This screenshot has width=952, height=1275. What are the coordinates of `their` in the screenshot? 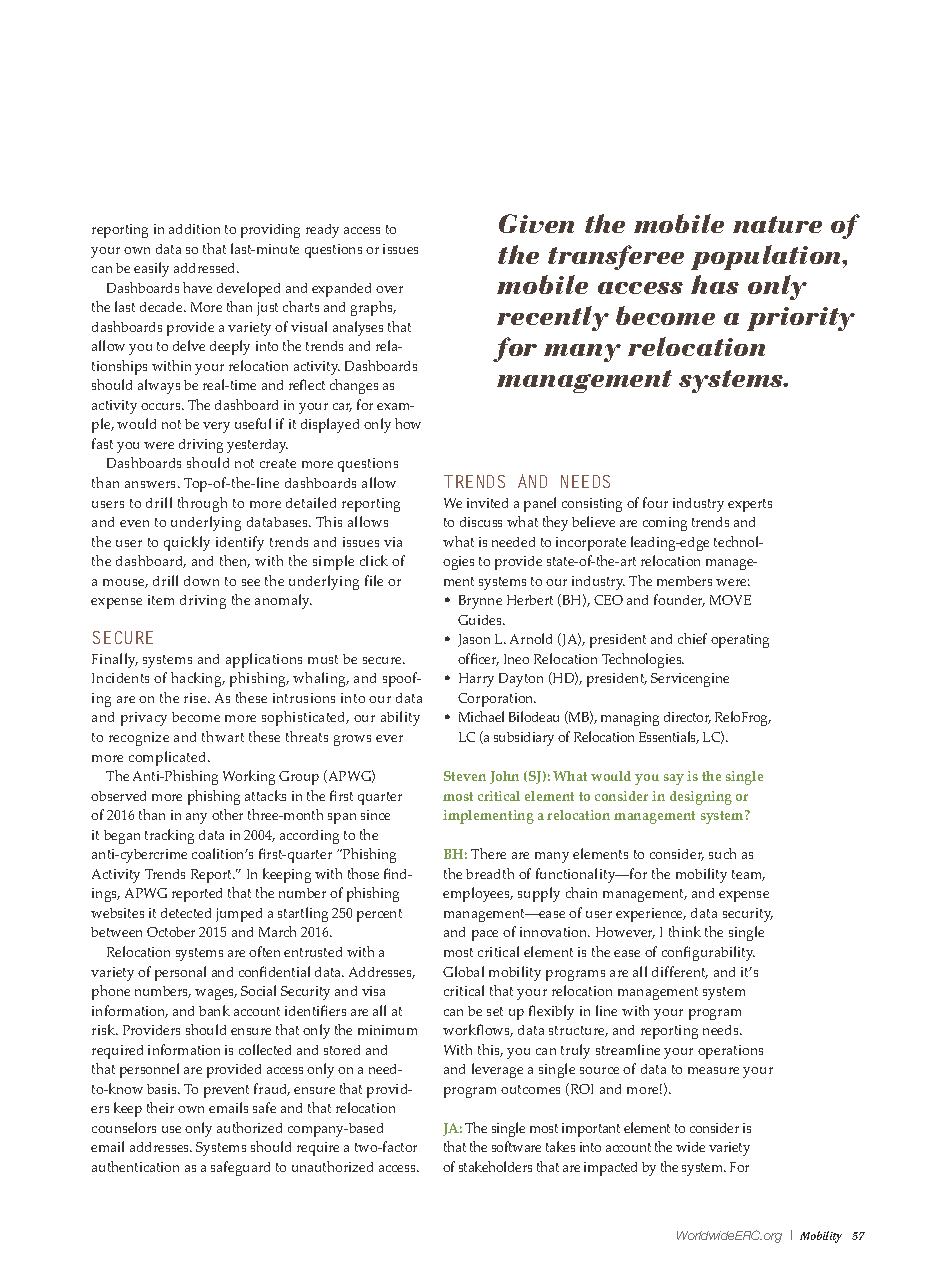 It's located at (160, 1107).
